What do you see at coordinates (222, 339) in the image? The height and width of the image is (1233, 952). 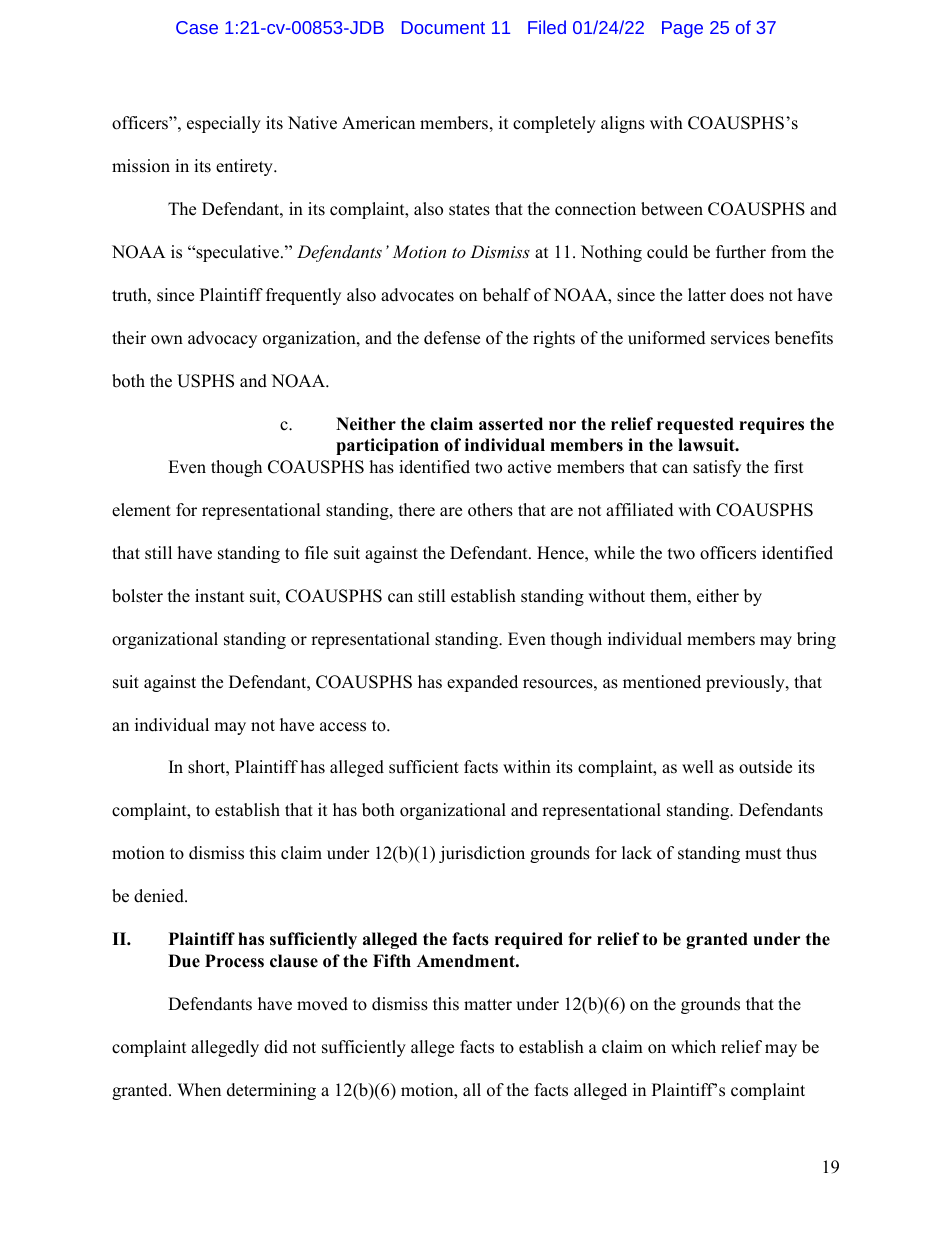 I see `advocacy` at bounding box center [222, 339].
